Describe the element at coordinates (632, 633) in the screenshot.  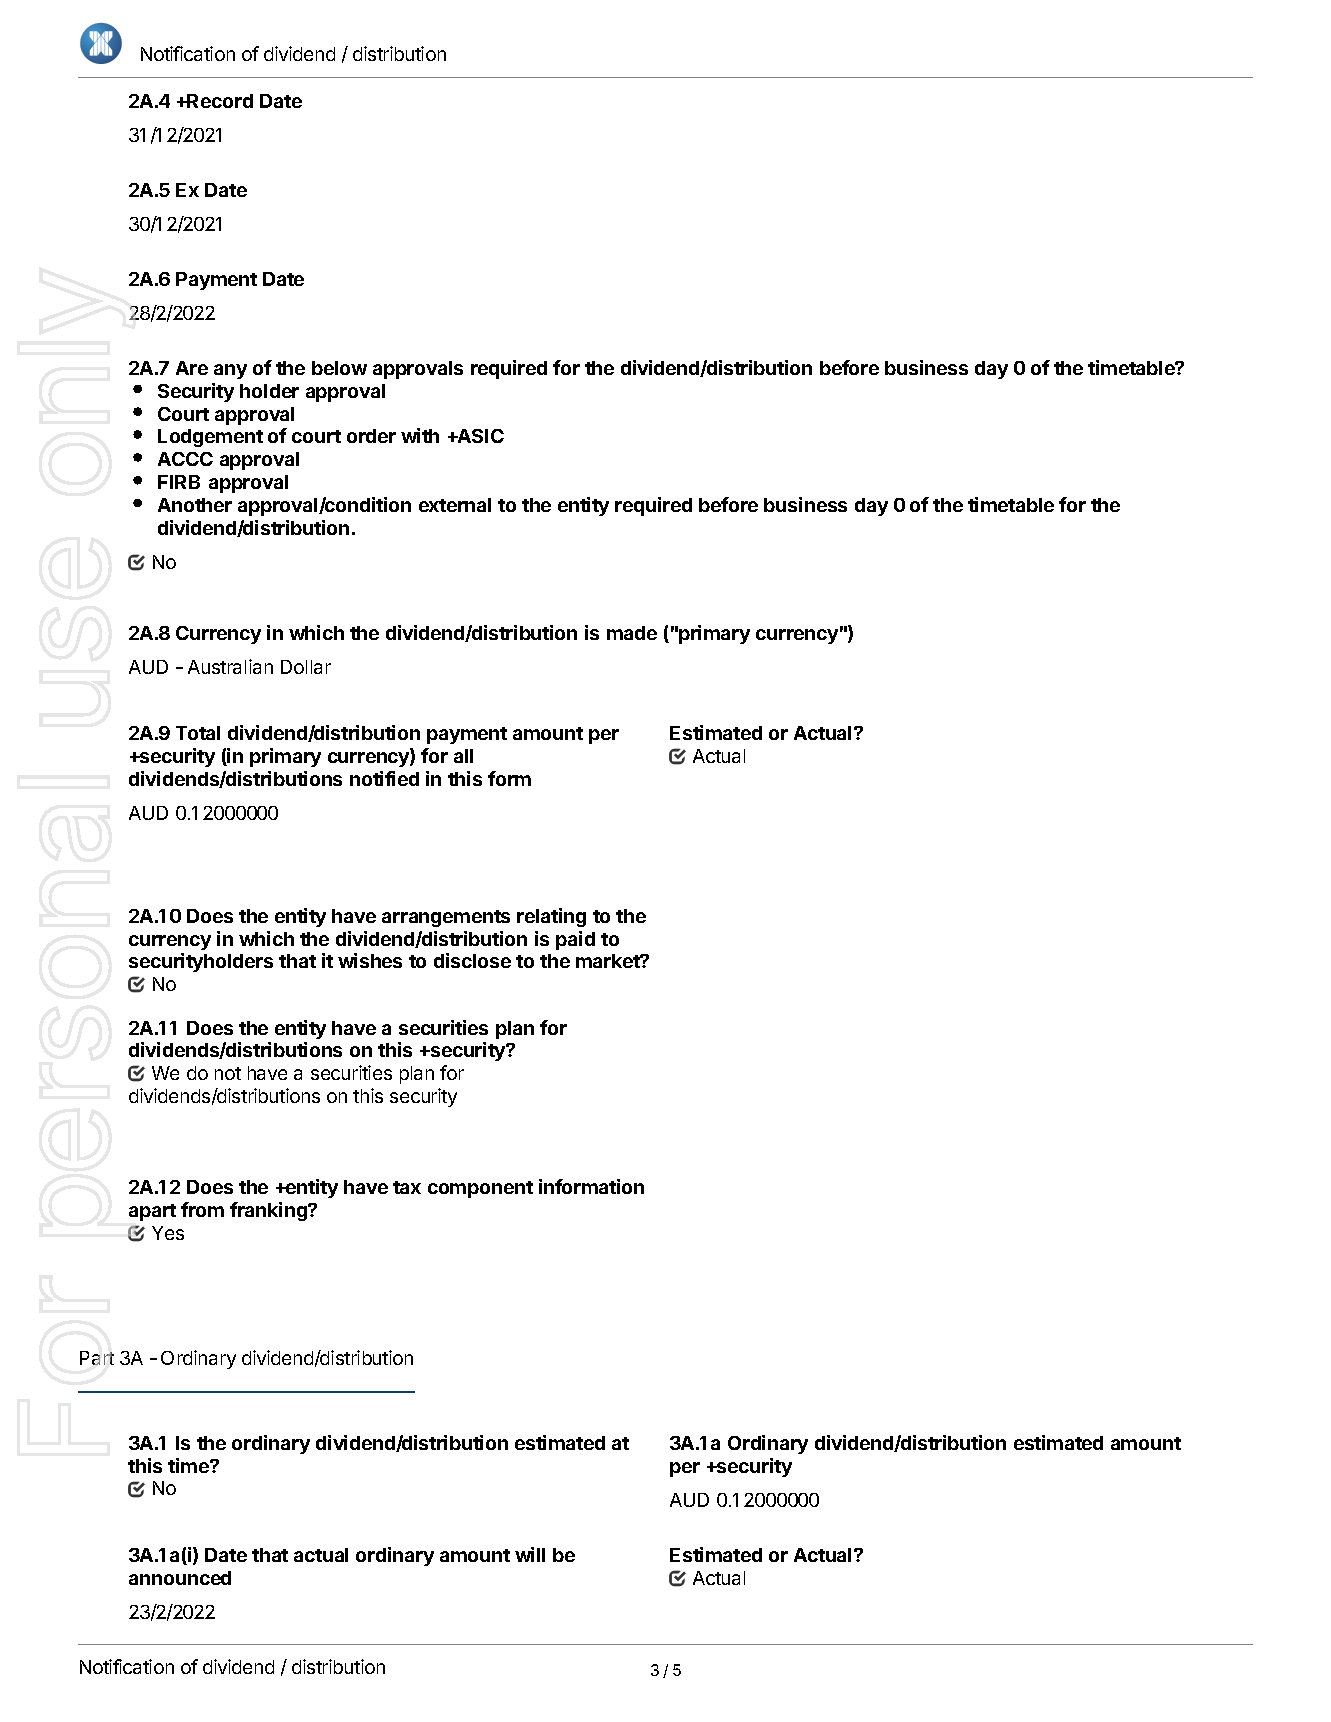
I see `made` at that location.
